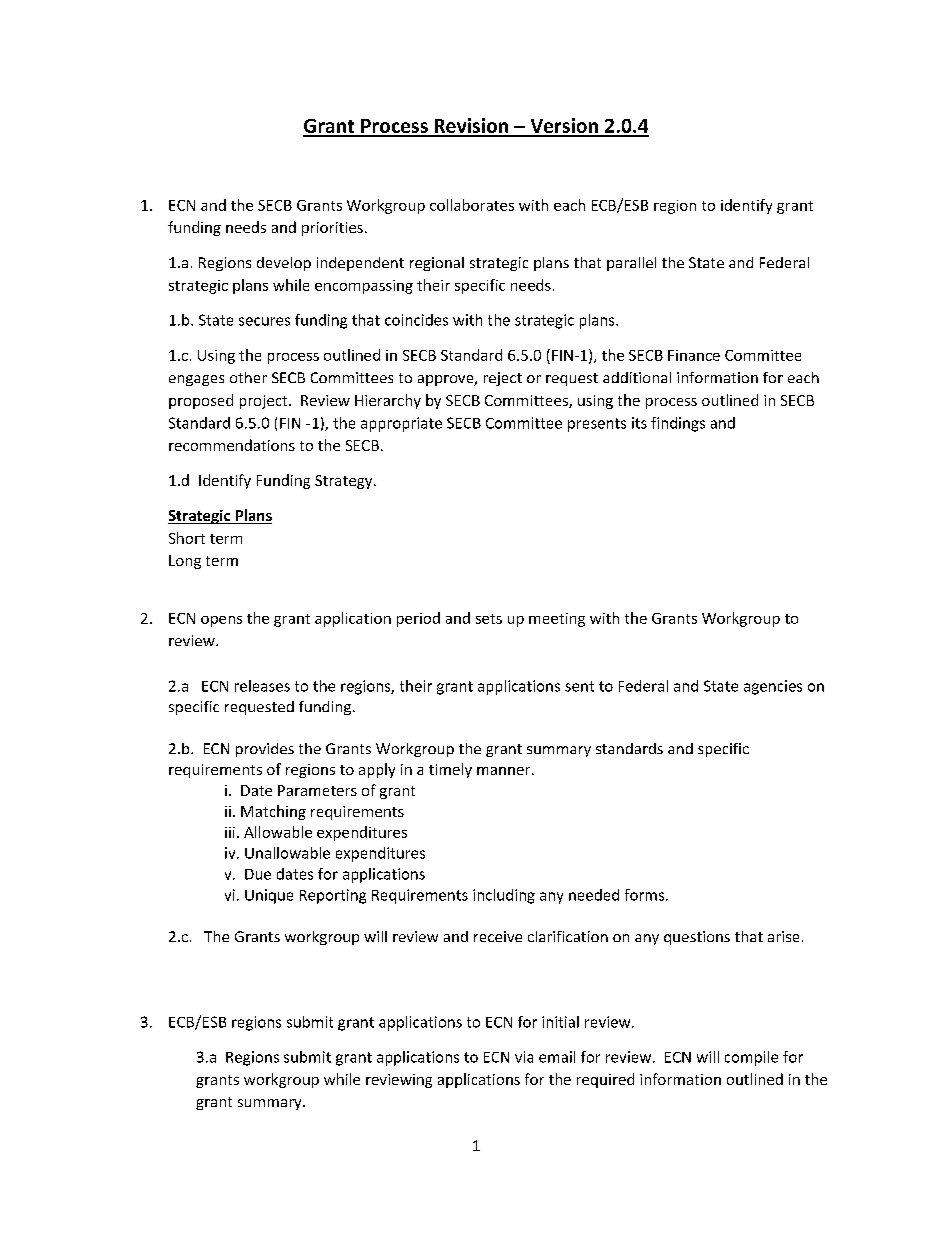 This page has width=952, height=1233. I want to click on sets, so click(489, 619).
